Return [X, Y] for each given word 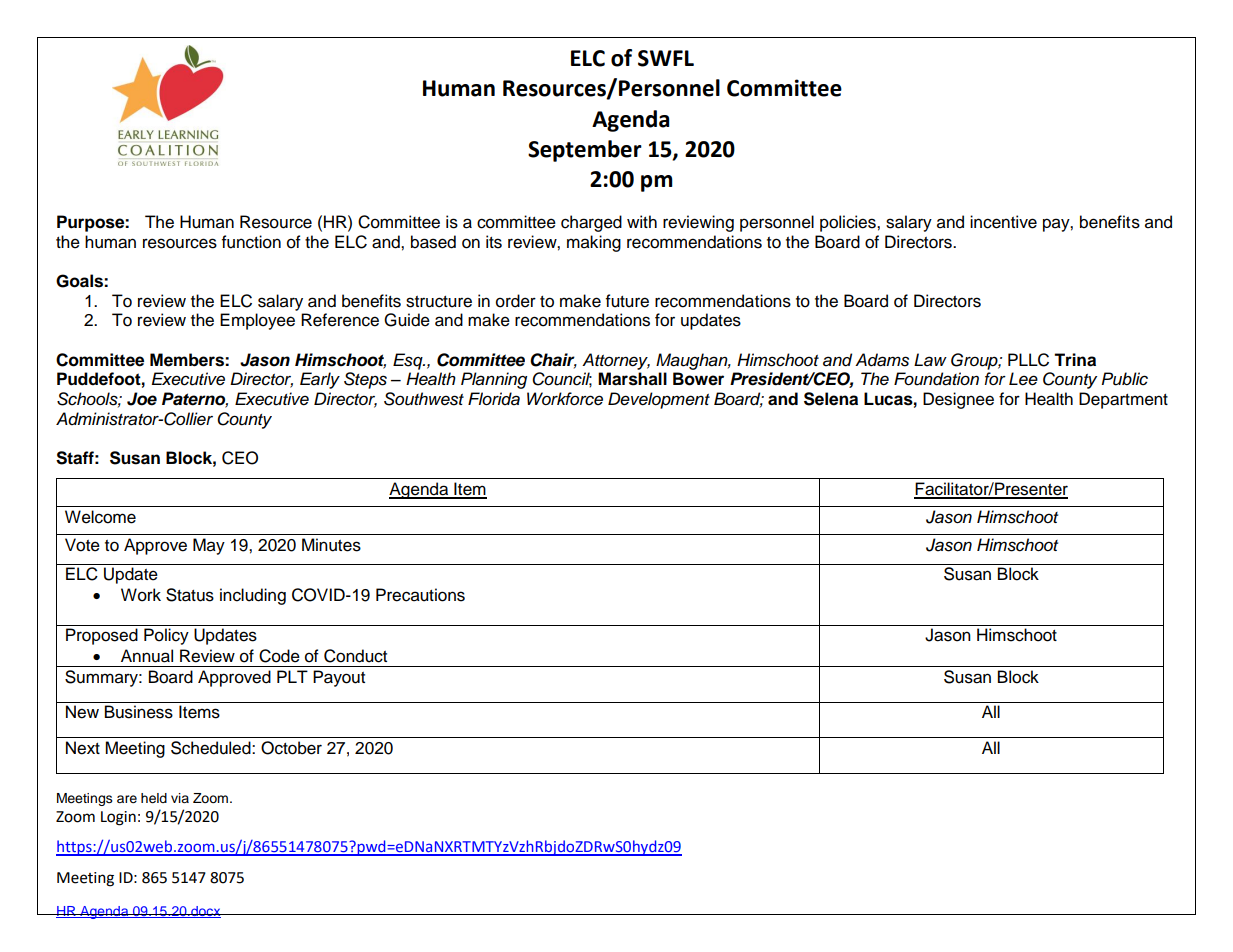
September [585, 151]
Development [659, 400]
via [180, 798]
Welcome [100, 517]
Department [1123, 400]
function [251, 242]
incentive [1003, 222]
